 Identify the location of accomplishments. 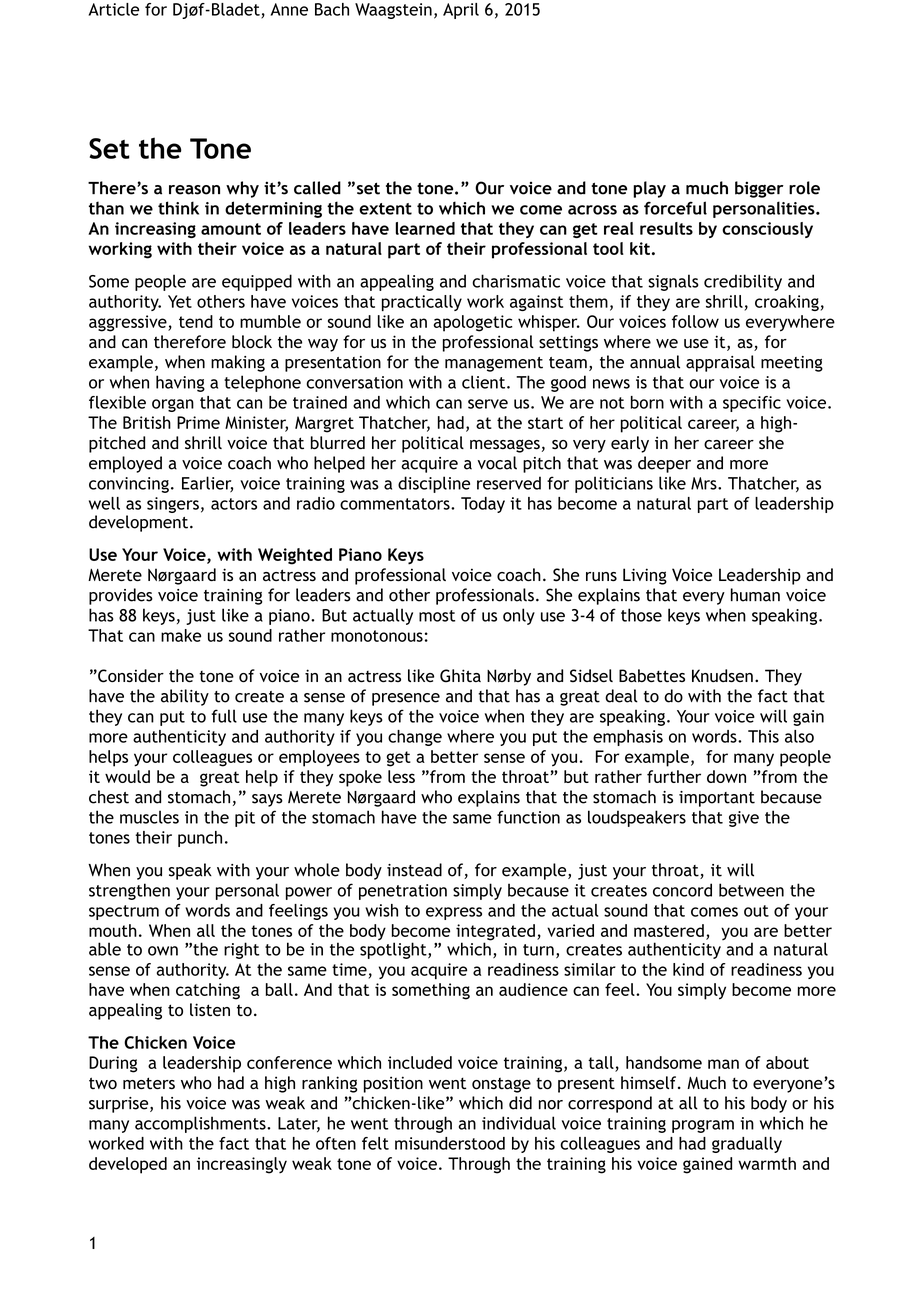
(201, 1124).
